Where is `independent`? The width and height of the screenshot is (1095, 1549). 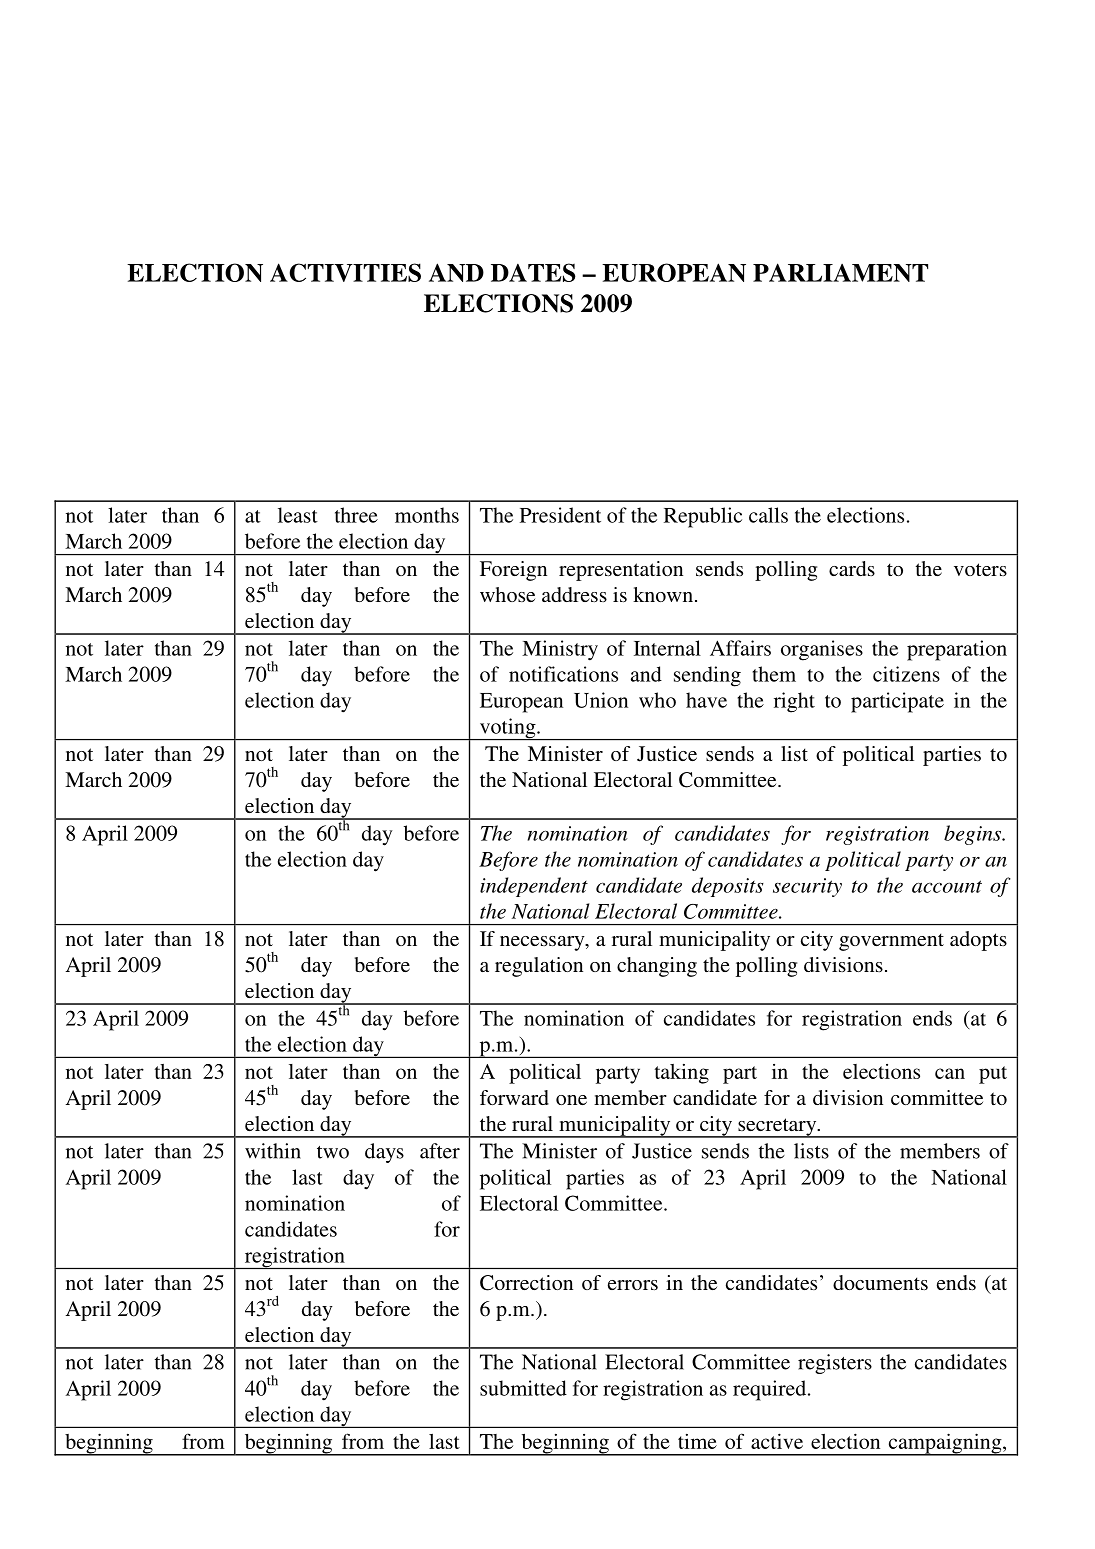
independent is located at coordinates (534, 887).
